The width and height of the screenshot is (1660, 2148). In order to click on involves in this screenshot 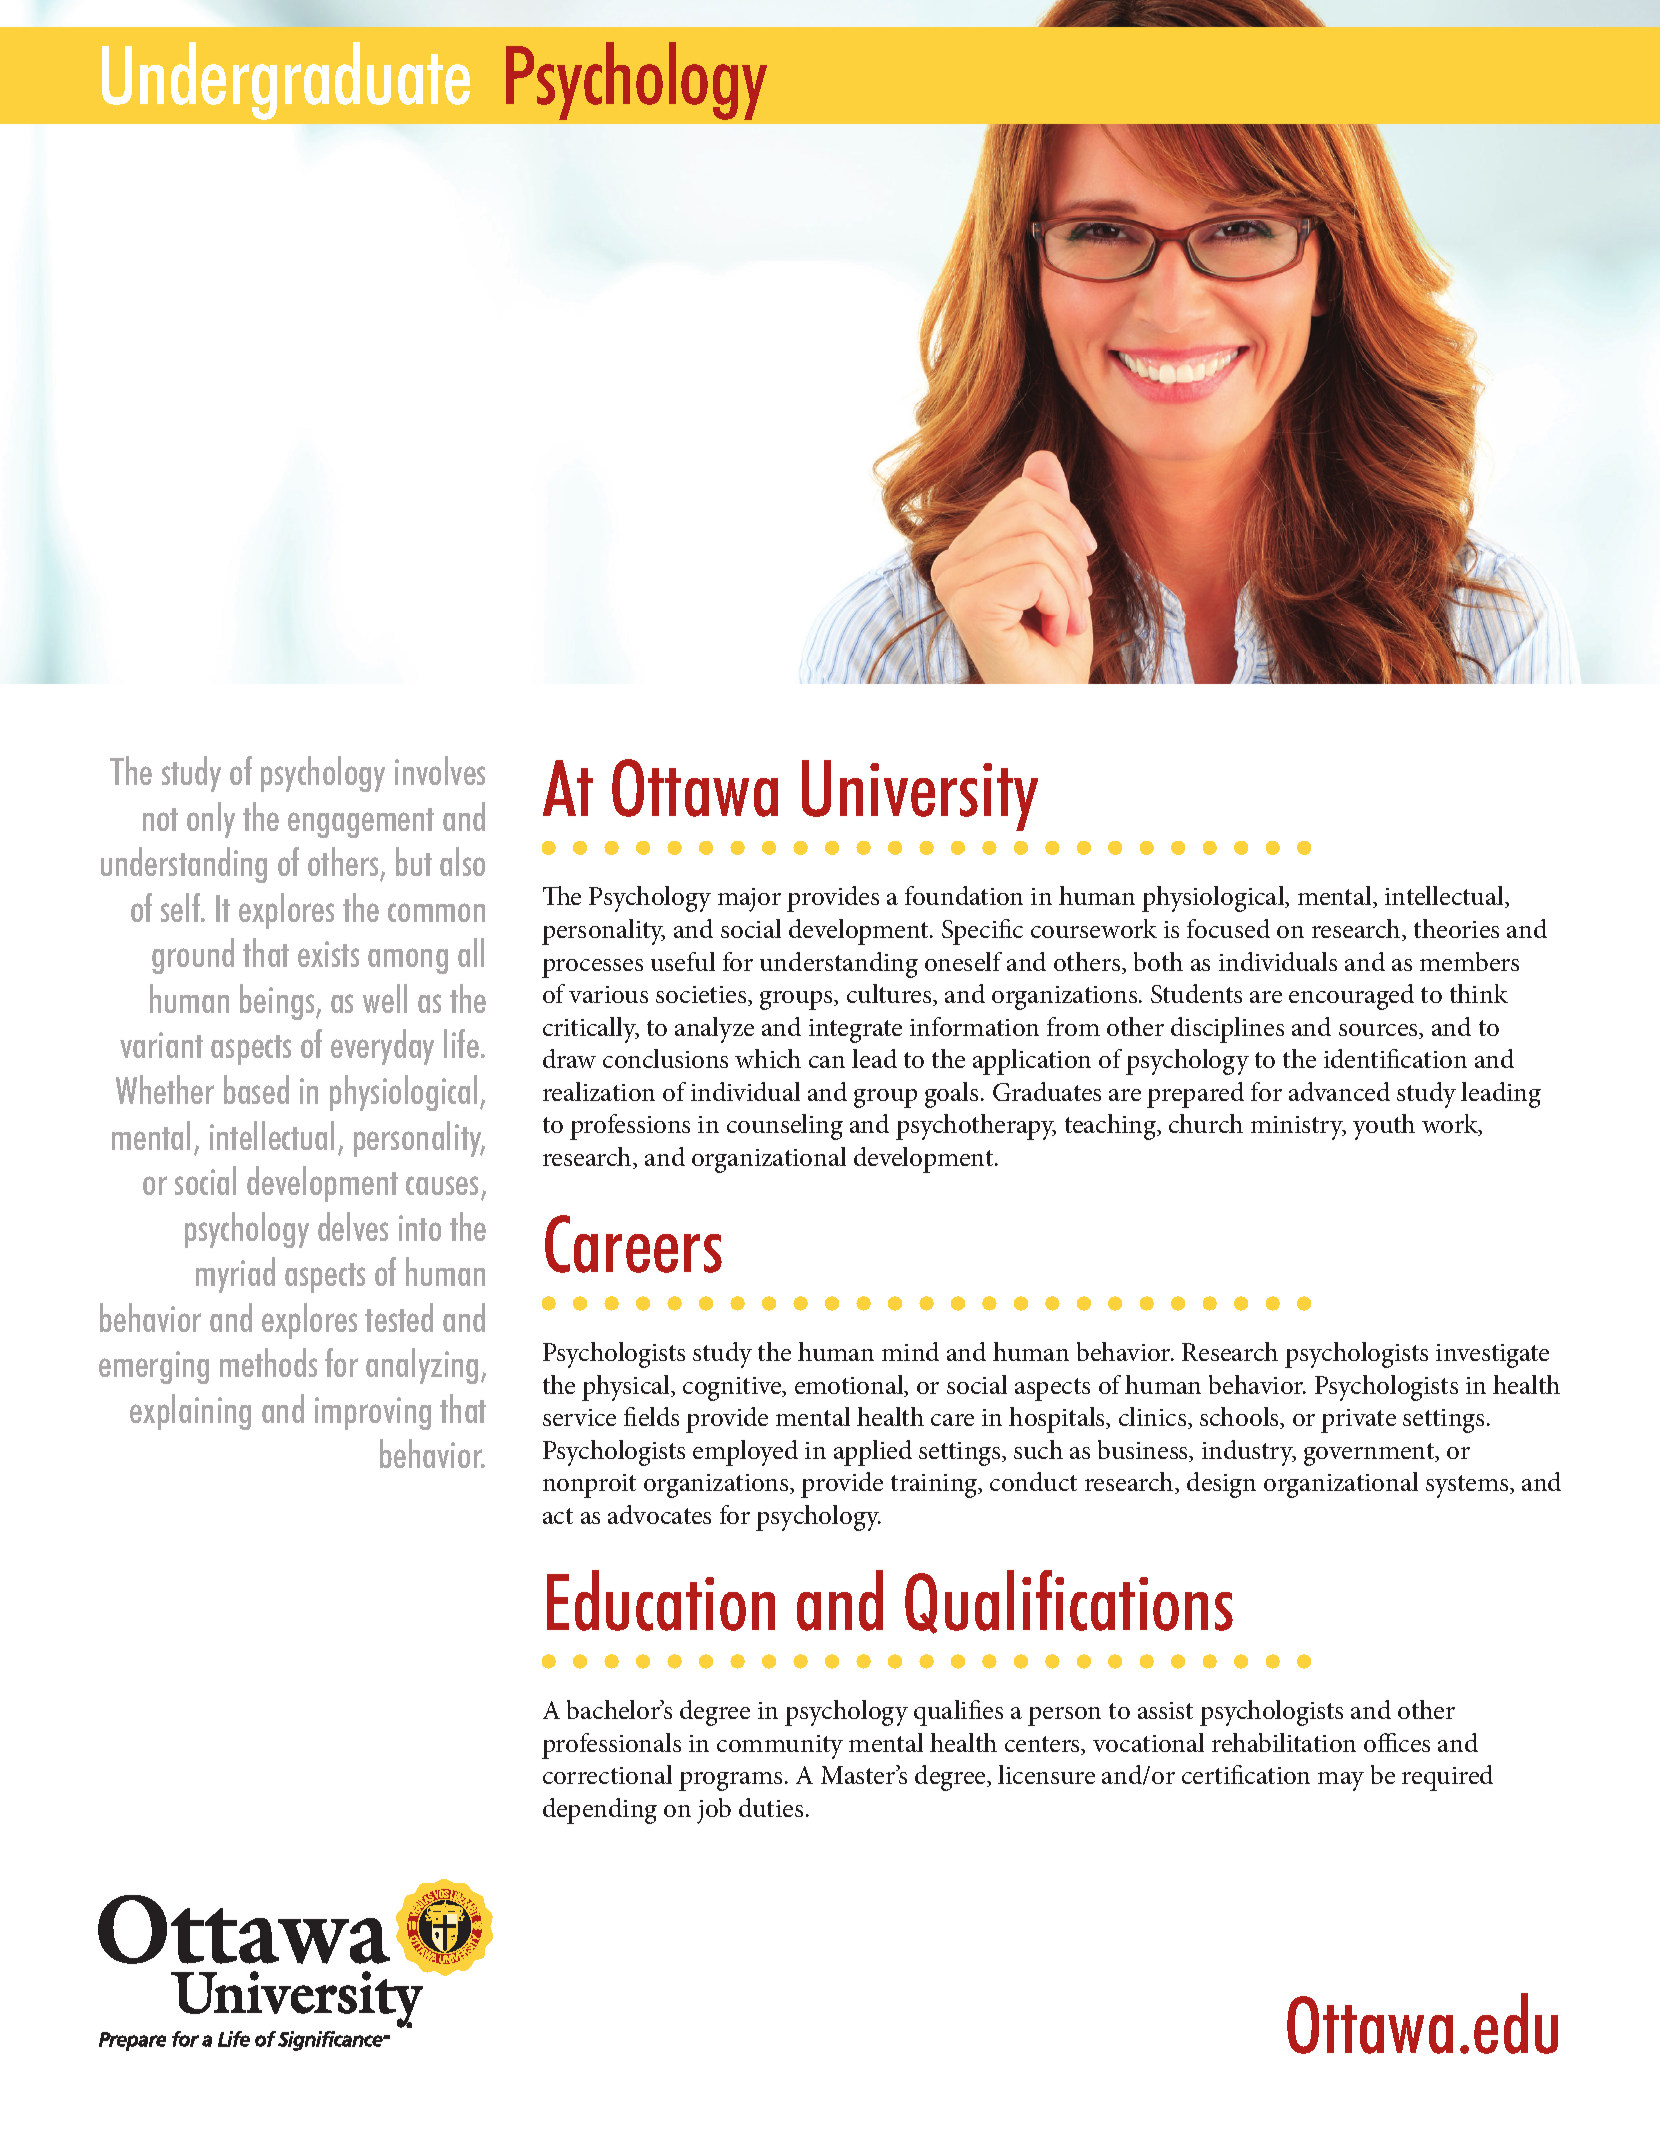, I will do `click(440, 770)`.
